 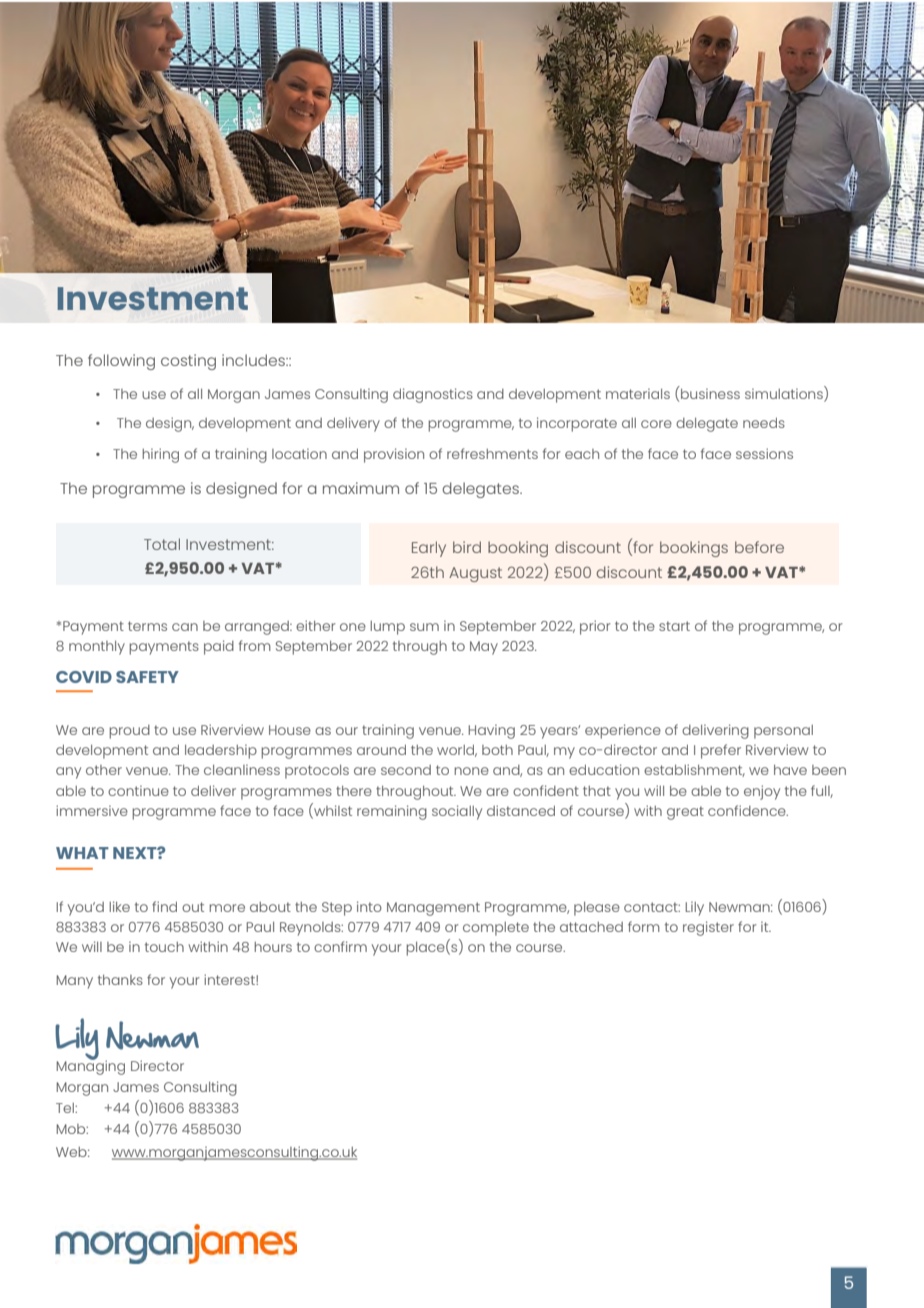 What do you see at coordinates (709, 392) in the screenshot?
I see `business` at bounding box center [709, 392].
